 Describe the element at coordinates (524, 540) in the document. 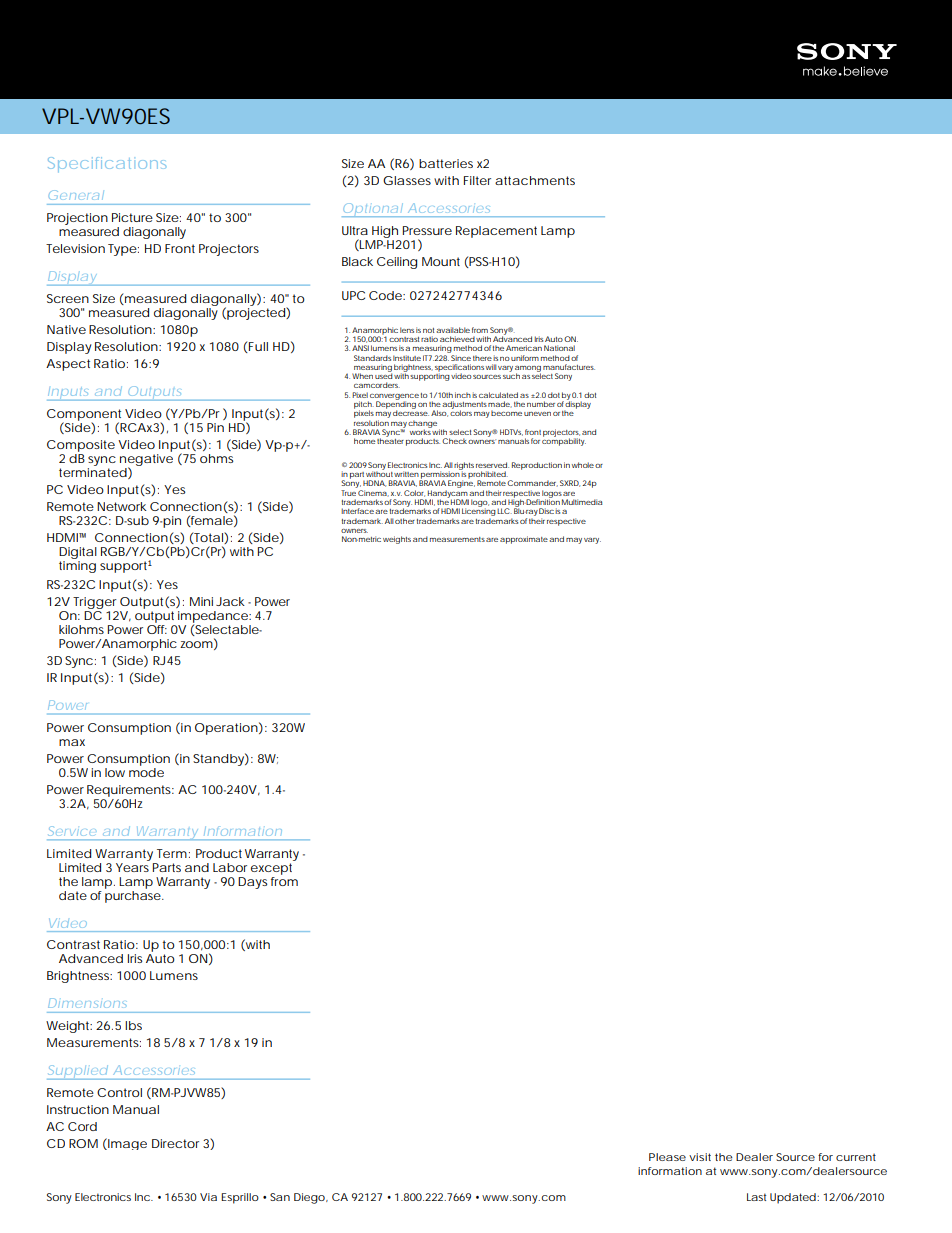

I see `approximate` at that location.
